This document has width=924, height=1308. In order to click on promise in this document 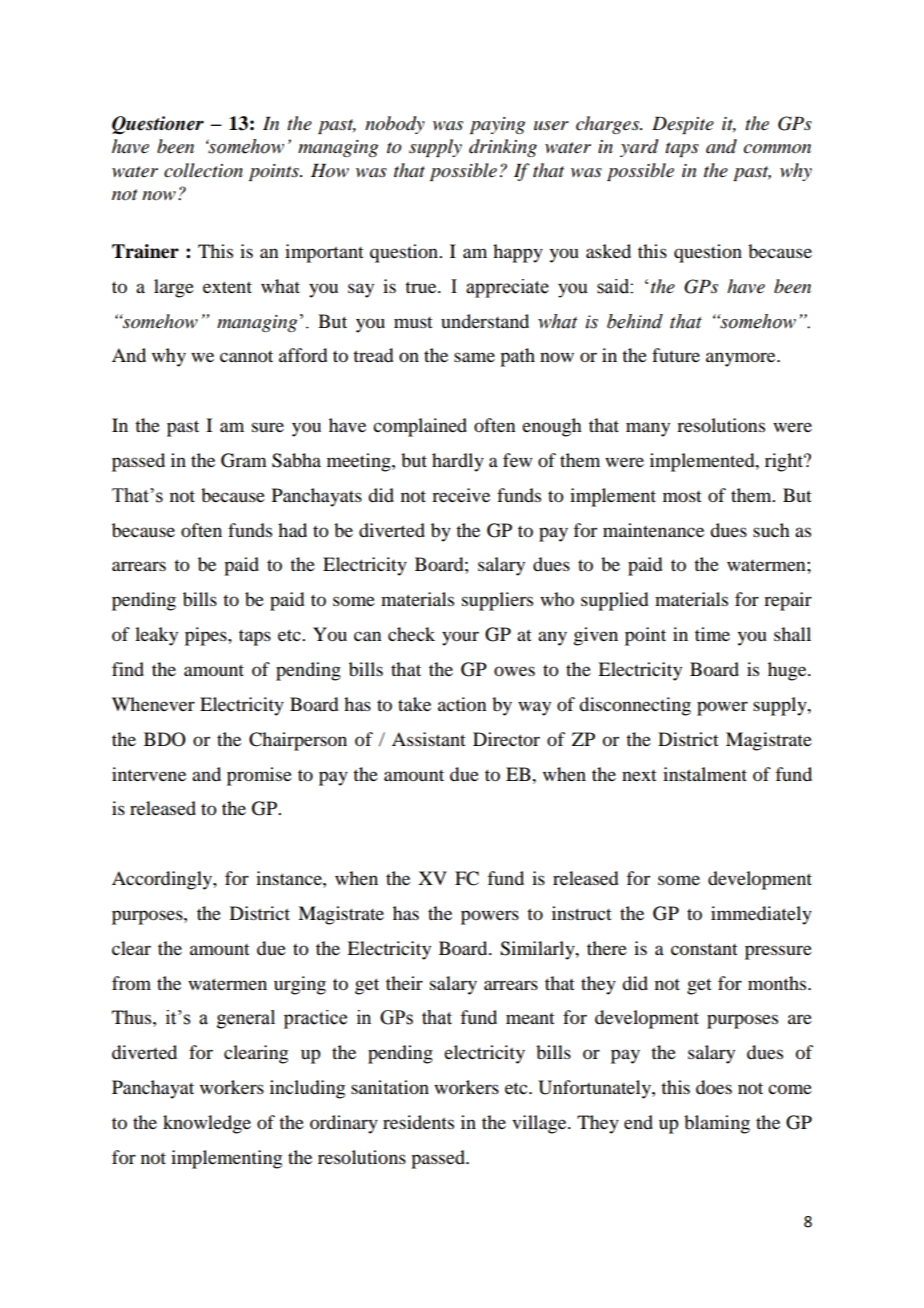, I will do `click(259, 776)`.
